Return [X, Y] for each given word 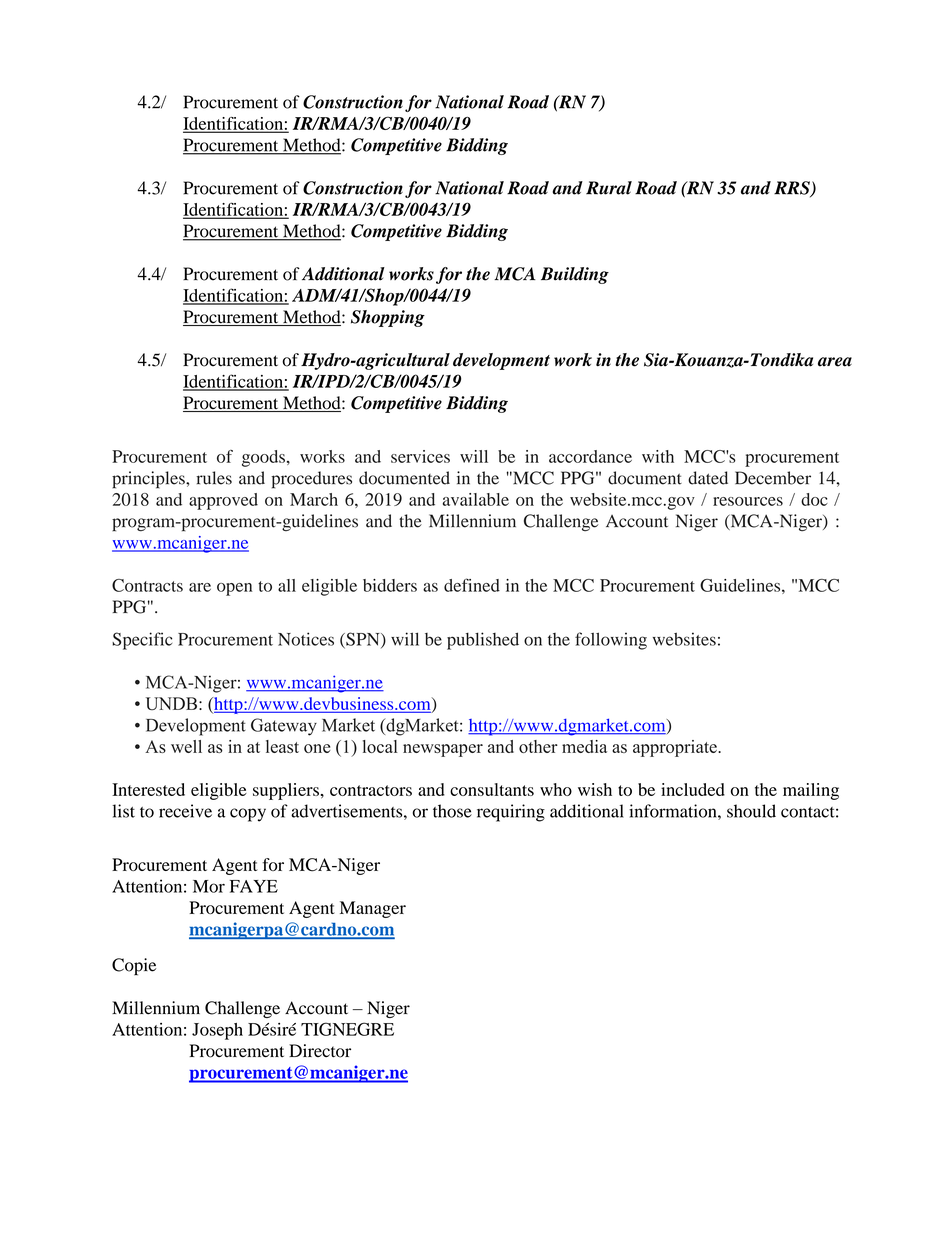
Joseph [217, 1031]
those [452, 811]
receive [185, 811]
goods [263, 458]
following [611, 641]
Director [320, 1051]
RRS [793, 189]
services [420, 456]
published [483, 641]
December [773, 478]
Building [575, 275]
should [751, 811]
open [234, 589]
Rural [609, 188]
